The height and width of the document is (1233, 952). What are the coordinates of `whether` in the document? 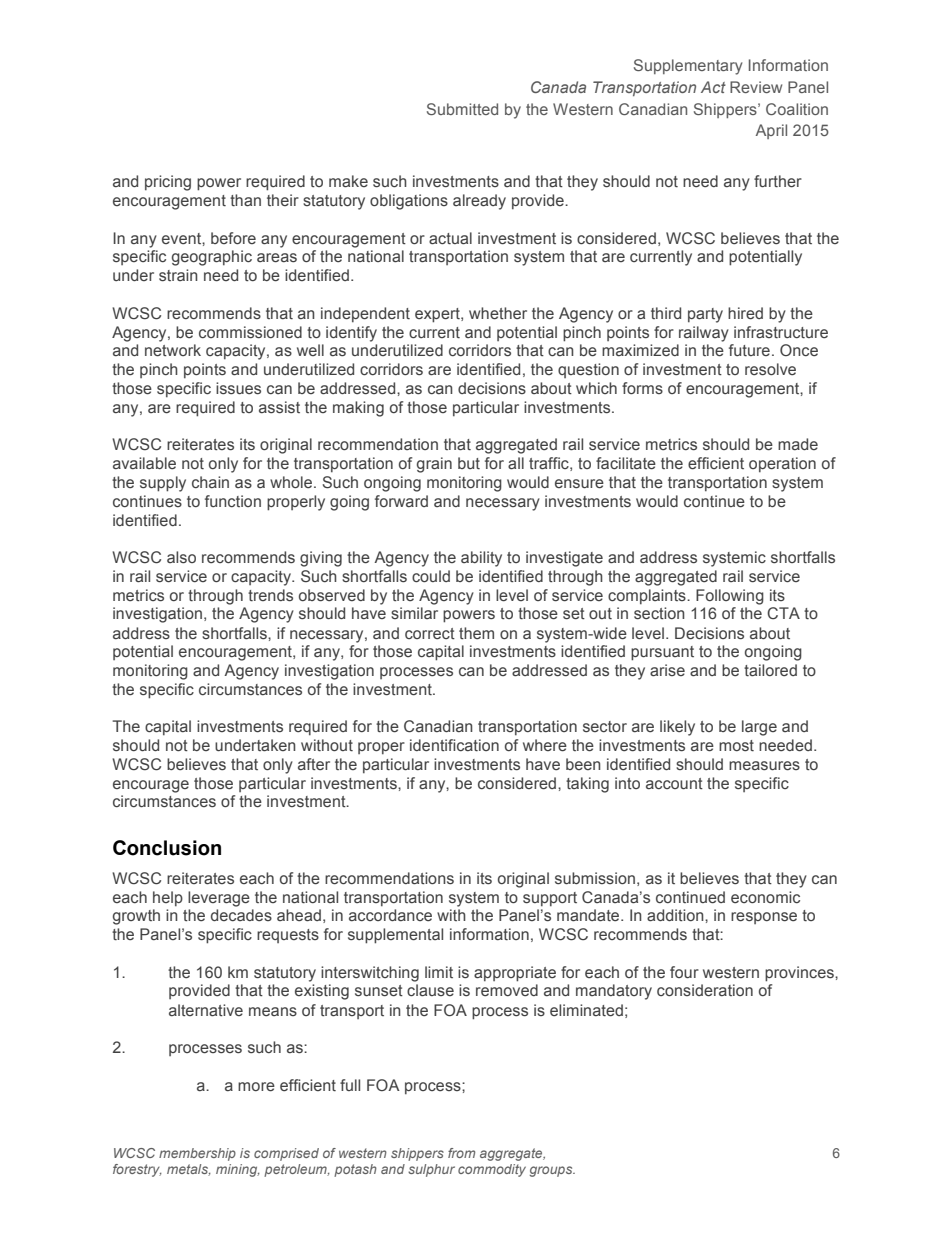 It's located at (498, 313).
